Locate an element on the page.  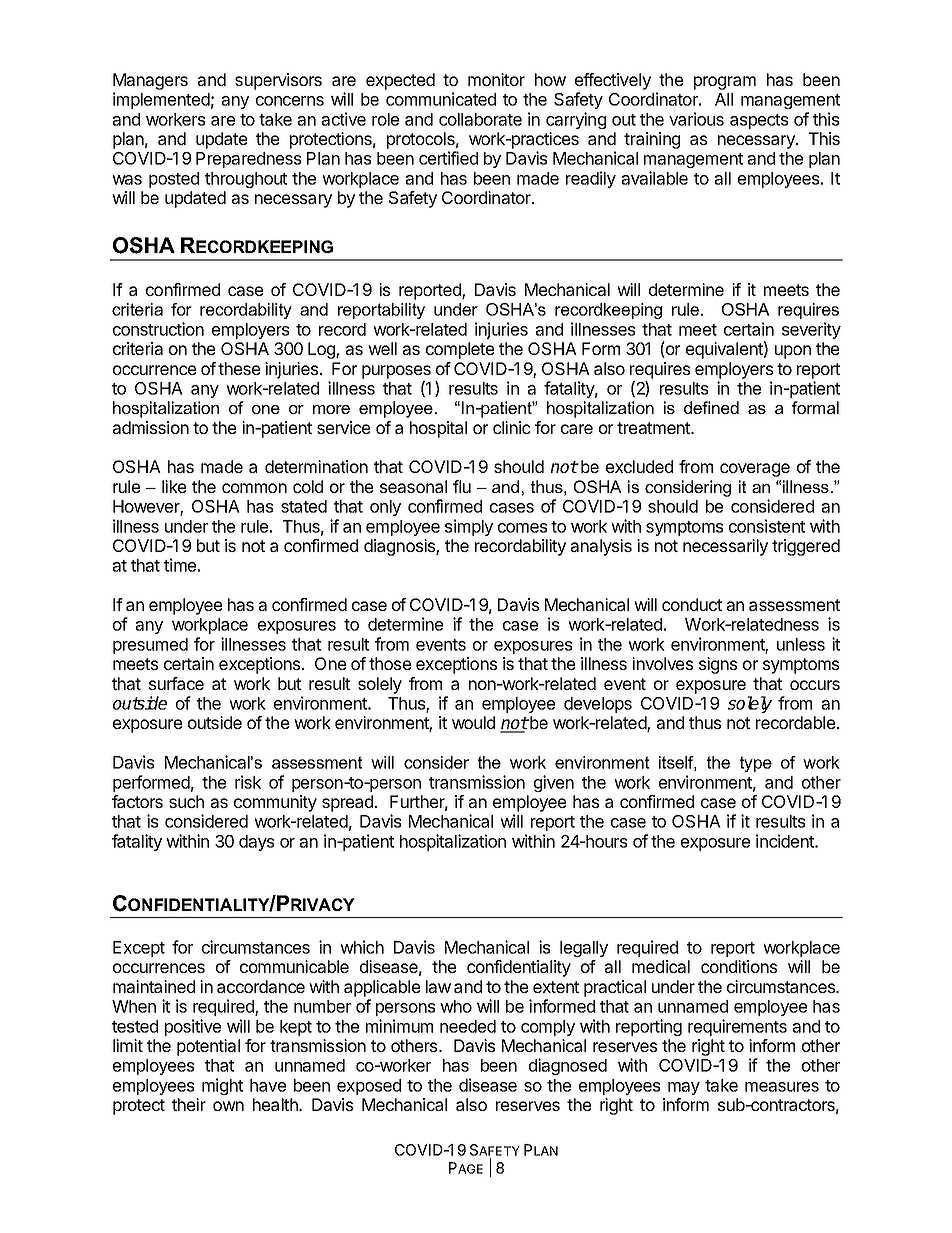
upon is located at coordinates (793, 352).
